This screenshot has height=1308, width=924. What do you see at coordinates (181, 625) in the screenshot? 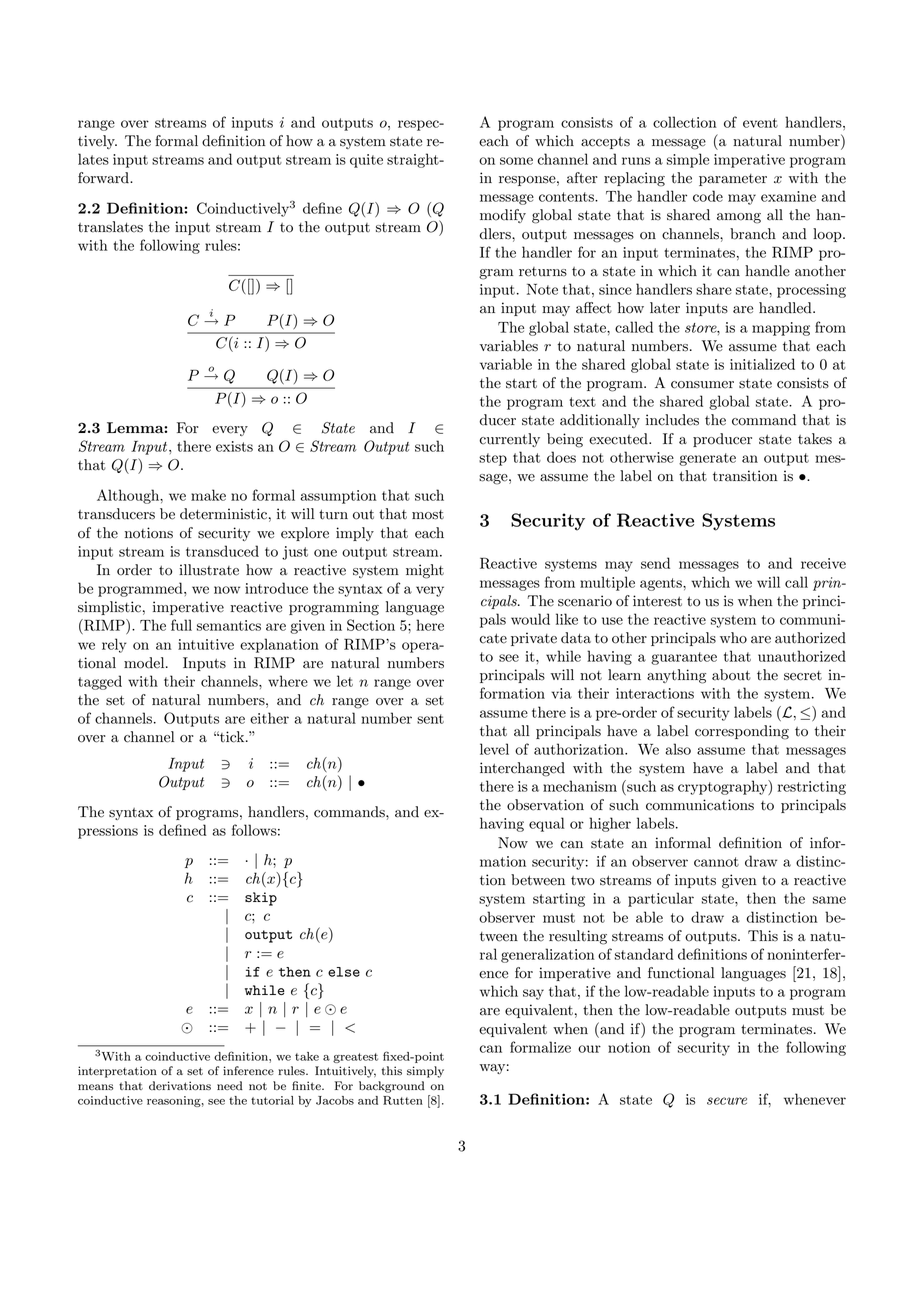
I see `full` at bounding box center [181, 625].
